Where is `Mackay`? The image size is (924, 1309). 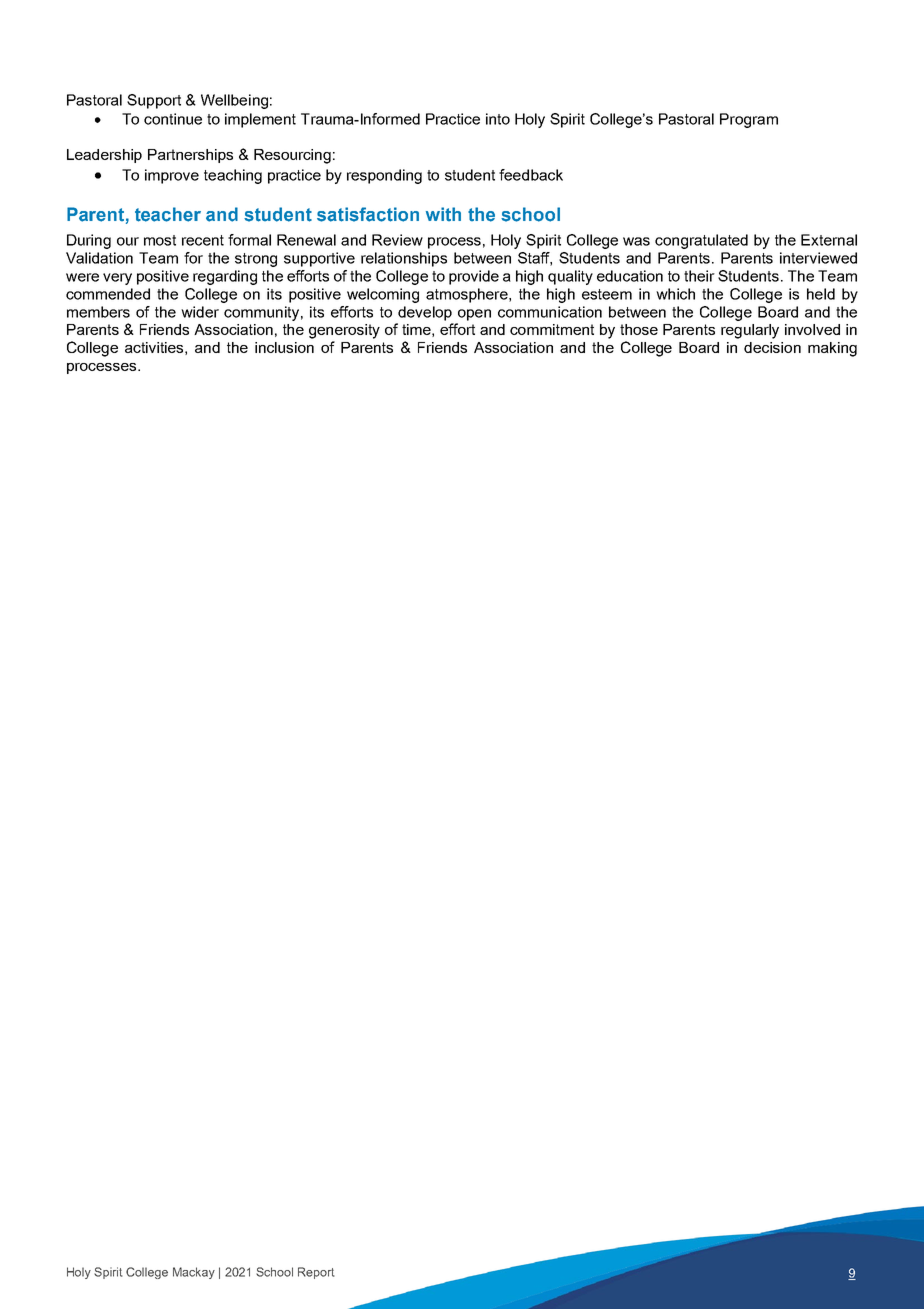
Mackay is located at coordinates (194, 1273).
